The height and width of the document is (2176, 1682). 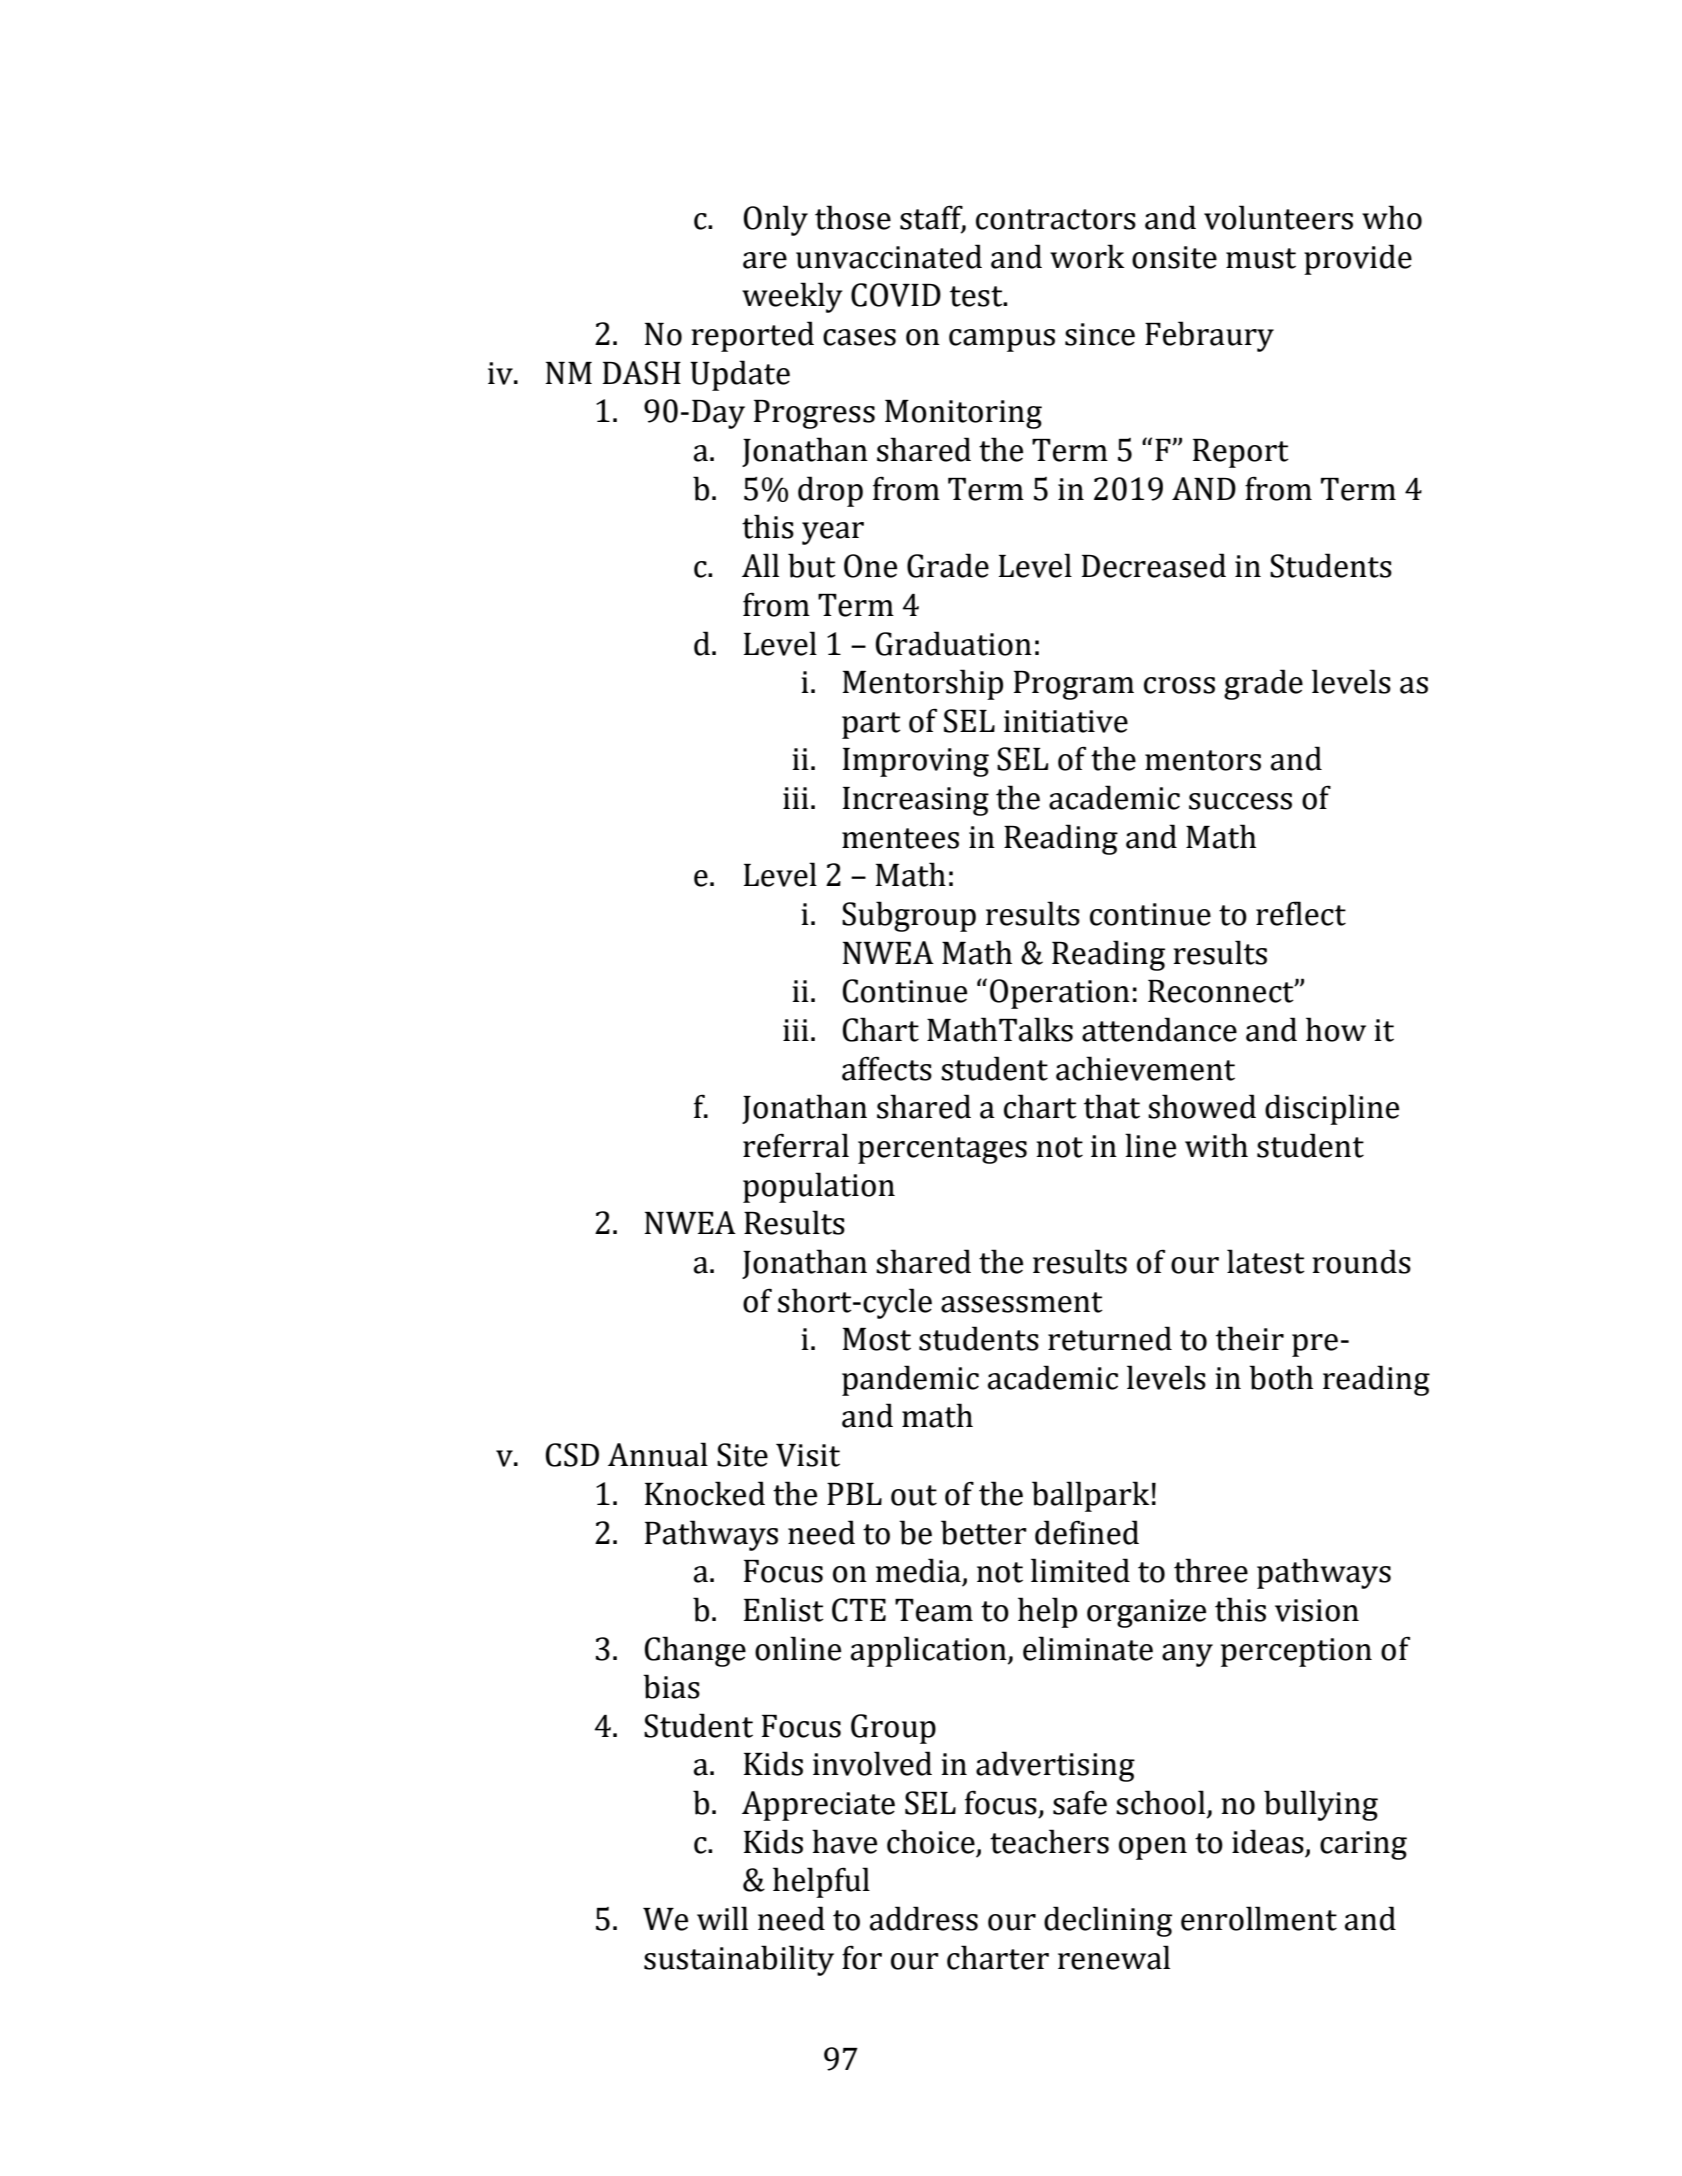 I want to click on Knocked, so click(x=705, y=1493).
